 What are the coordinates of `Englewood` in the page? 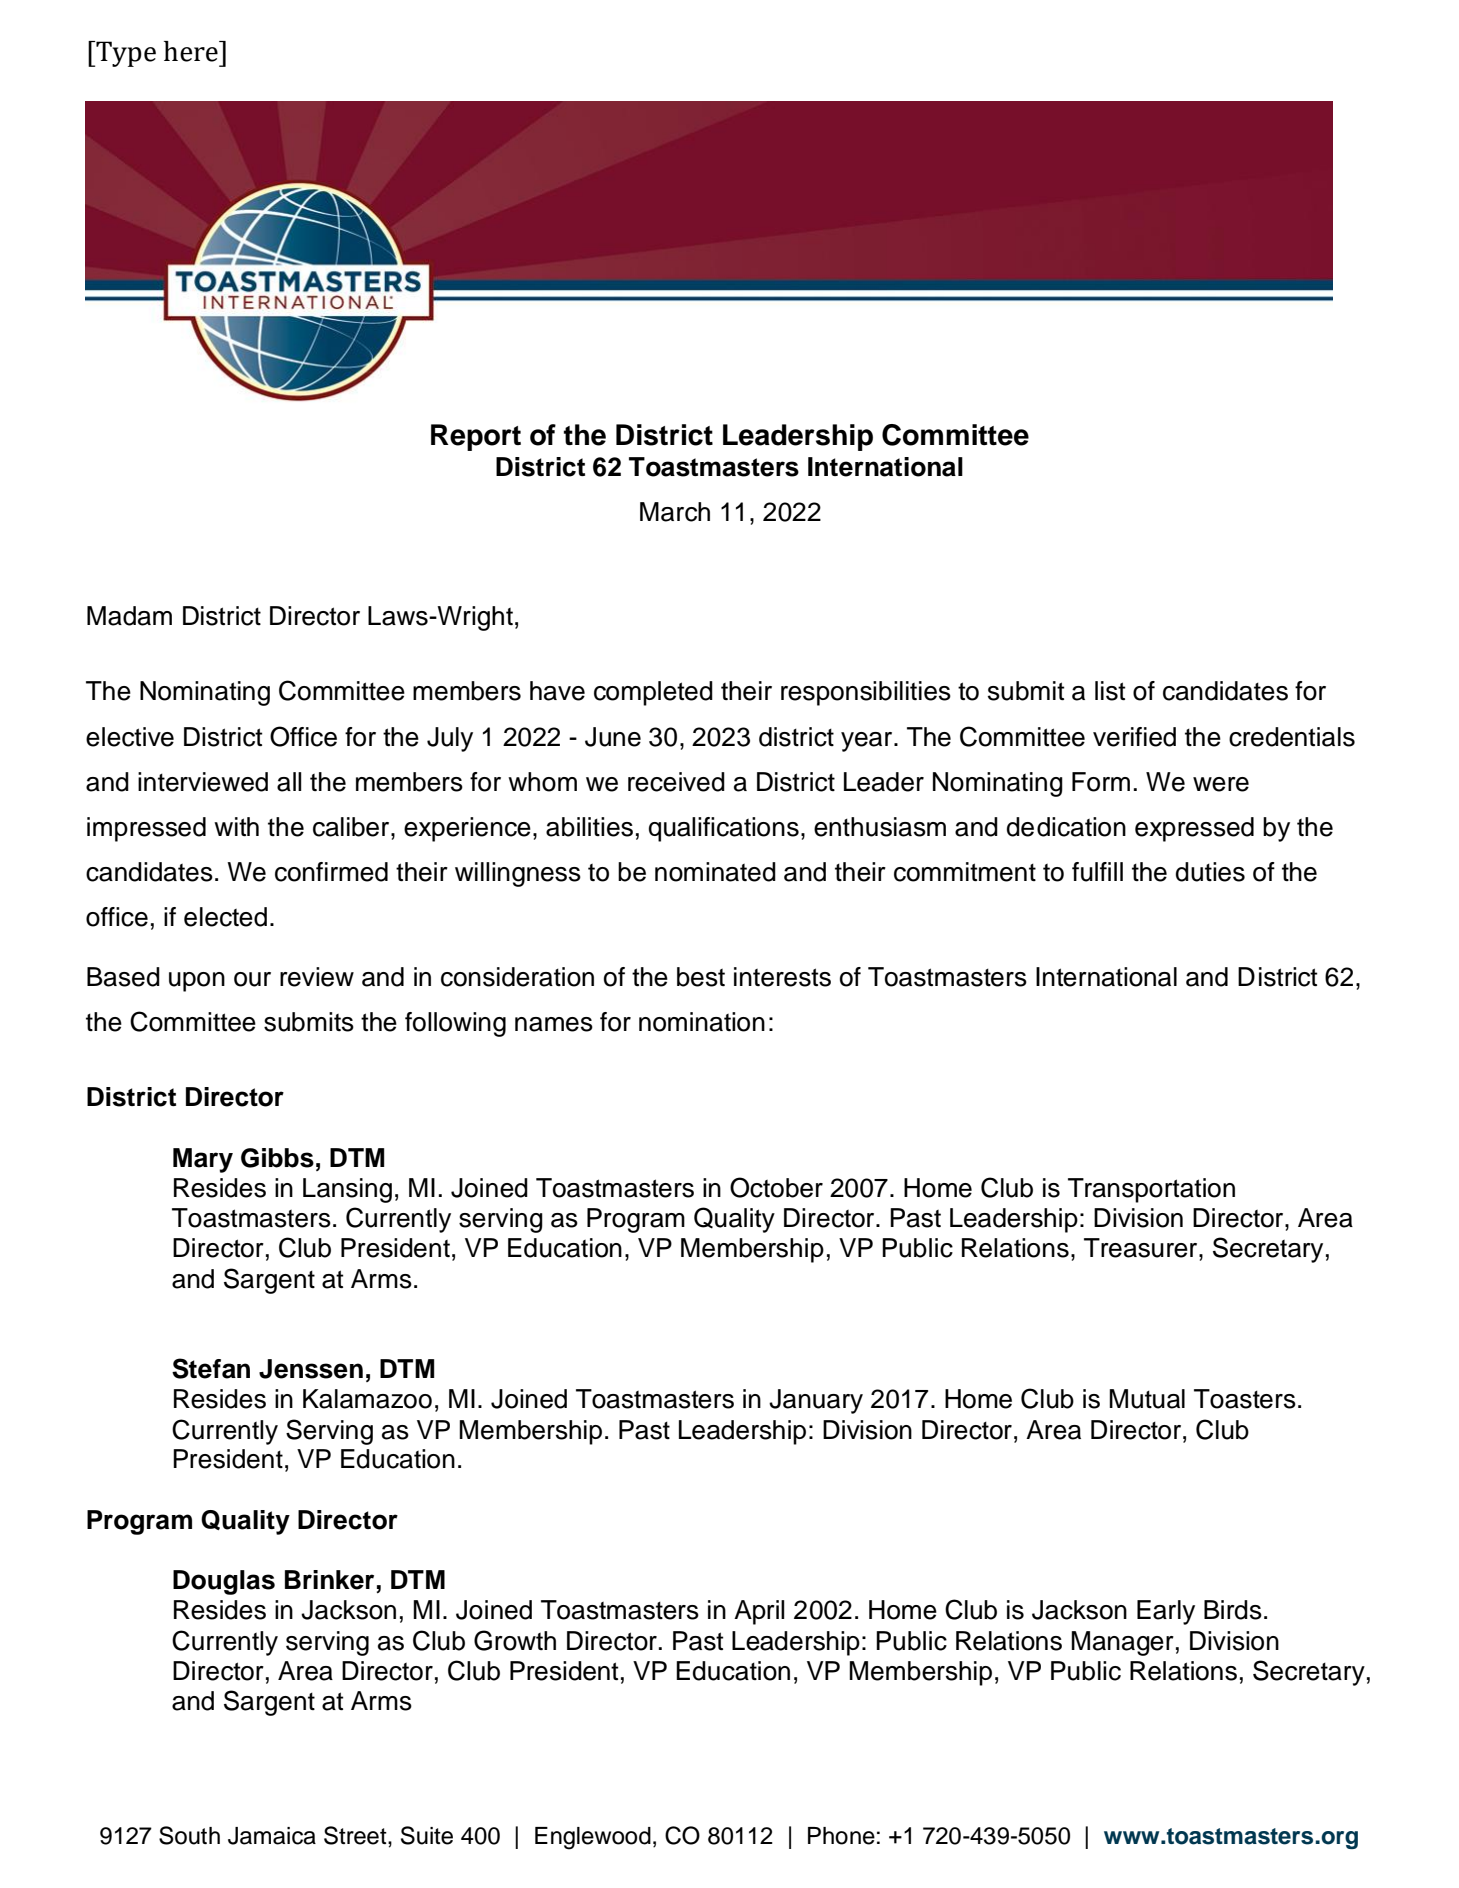 It's located at (593, 1838).
